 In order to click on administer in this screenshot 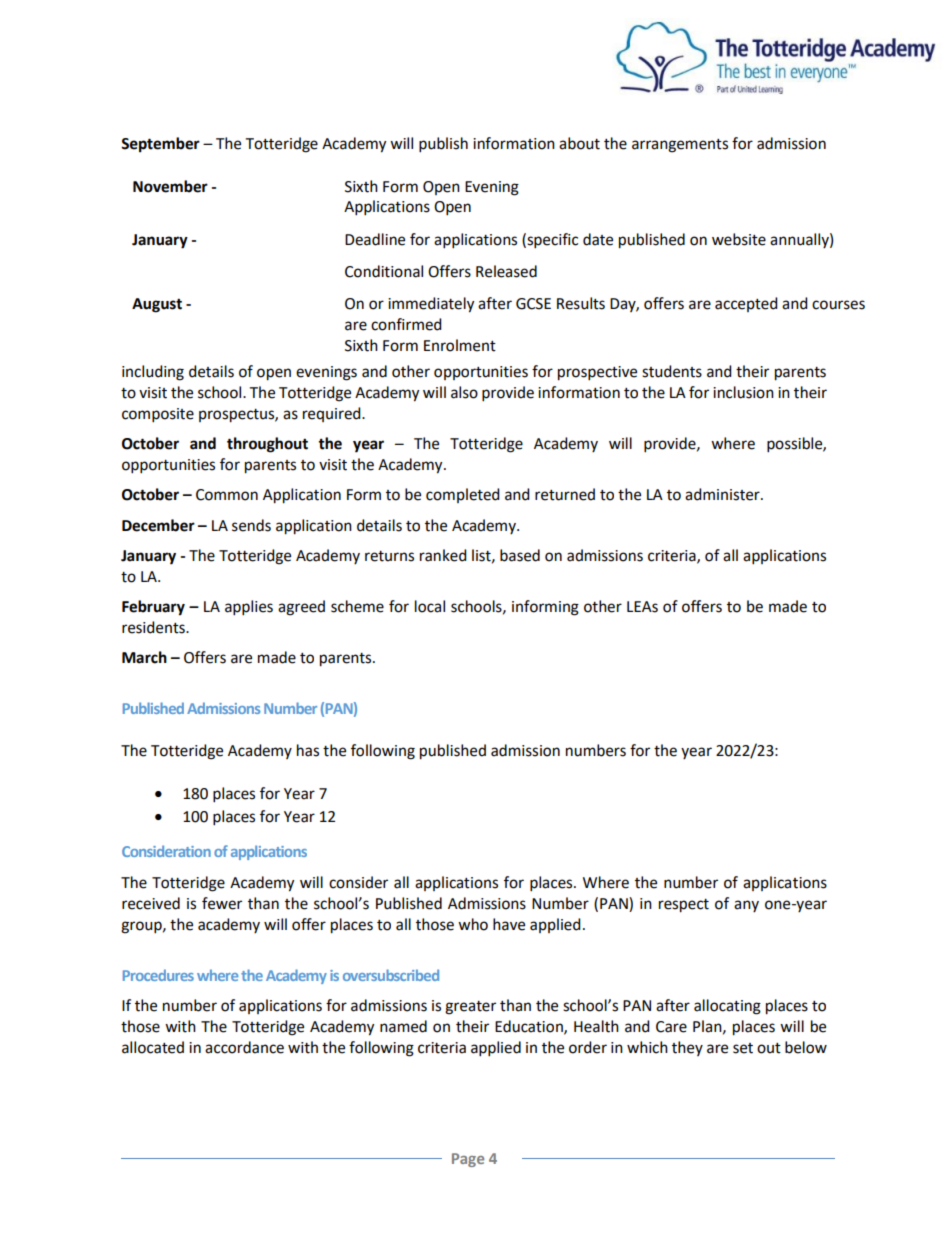, I will do `click(723, 494)`.
